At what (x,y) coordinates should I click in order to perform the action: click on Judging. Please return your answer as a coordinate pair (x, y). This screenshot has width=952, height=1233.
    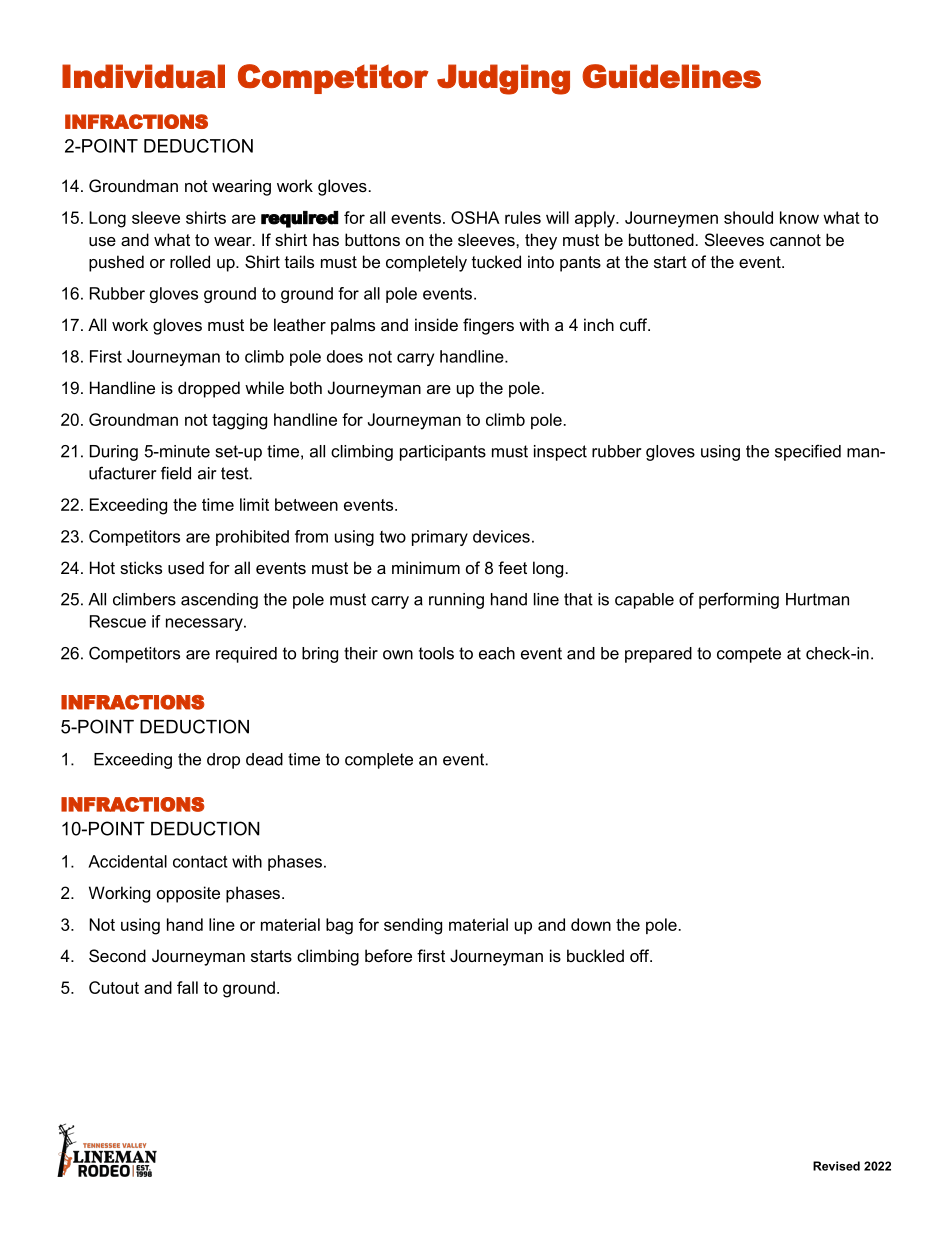
    Looking at the image, I should click on (503, 79).
